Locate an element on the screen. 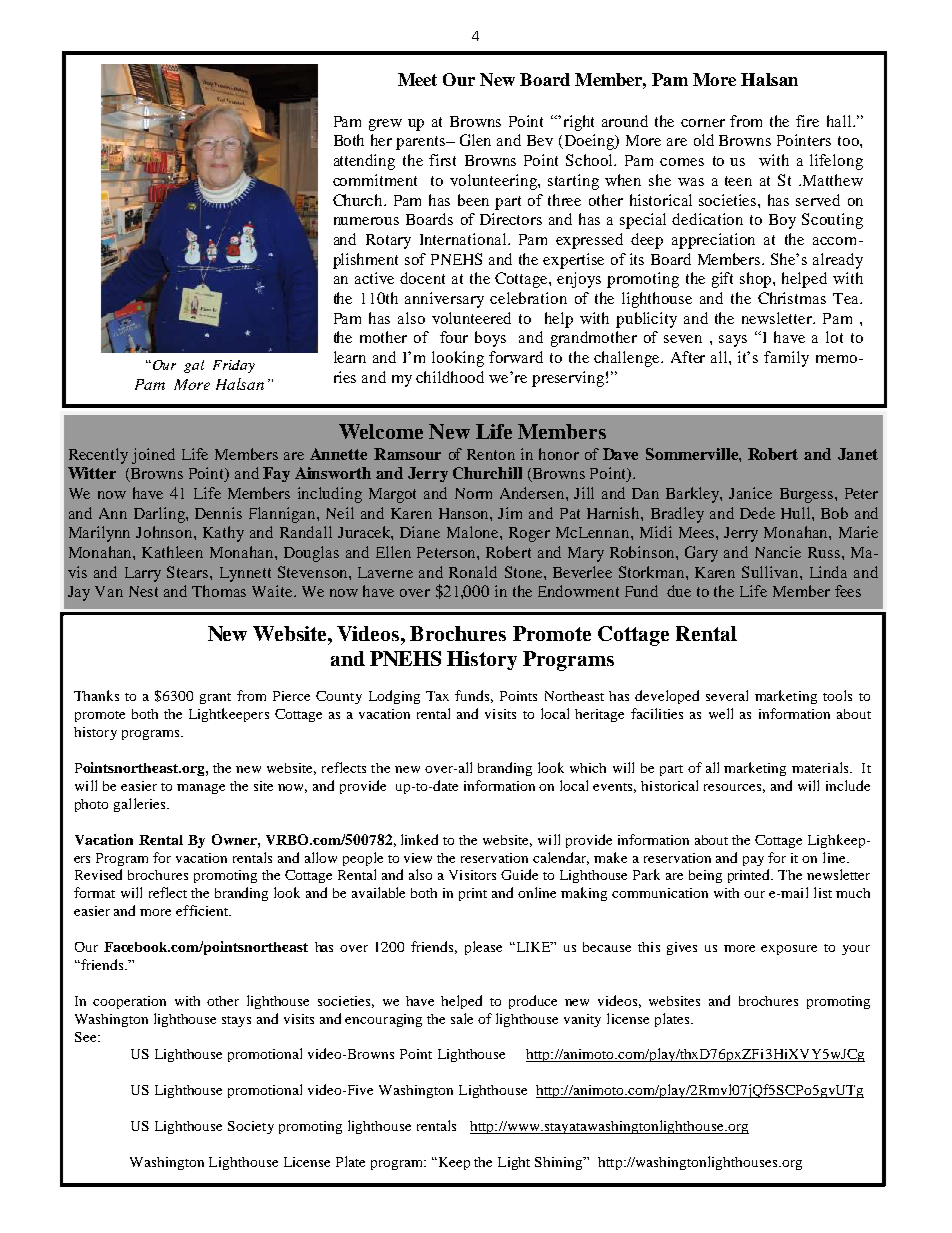  materials is located at coordinates (821, 767).
